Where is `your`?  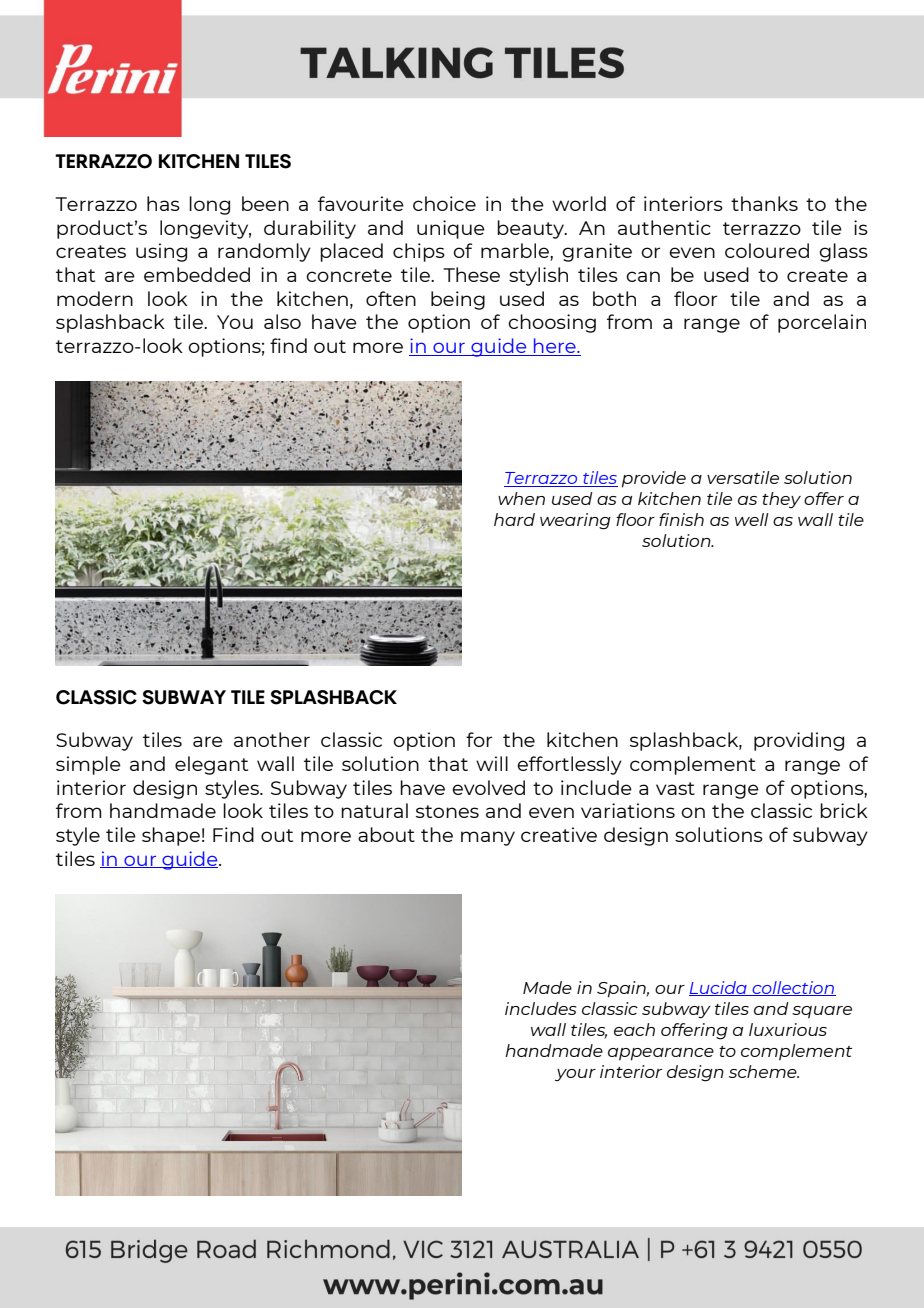
your is located at coordinates (575, 1075).
